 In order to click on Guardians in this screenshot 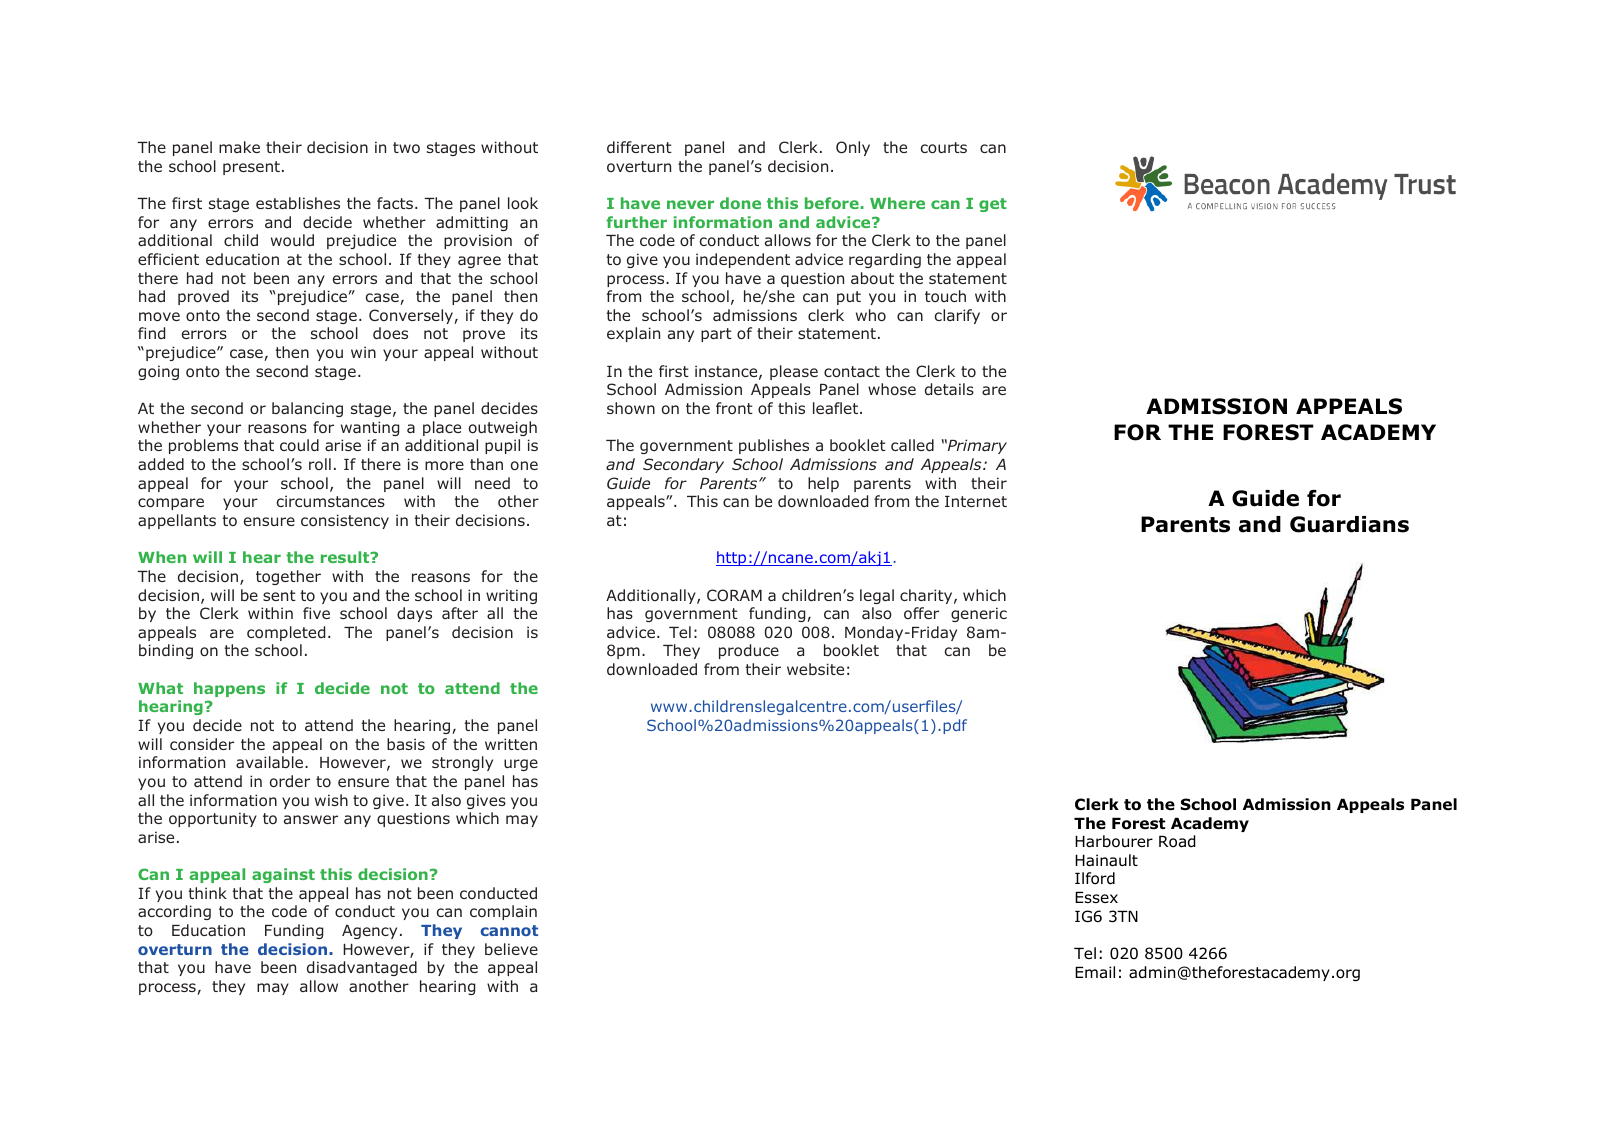, I will do `click(1349, 524)`.
